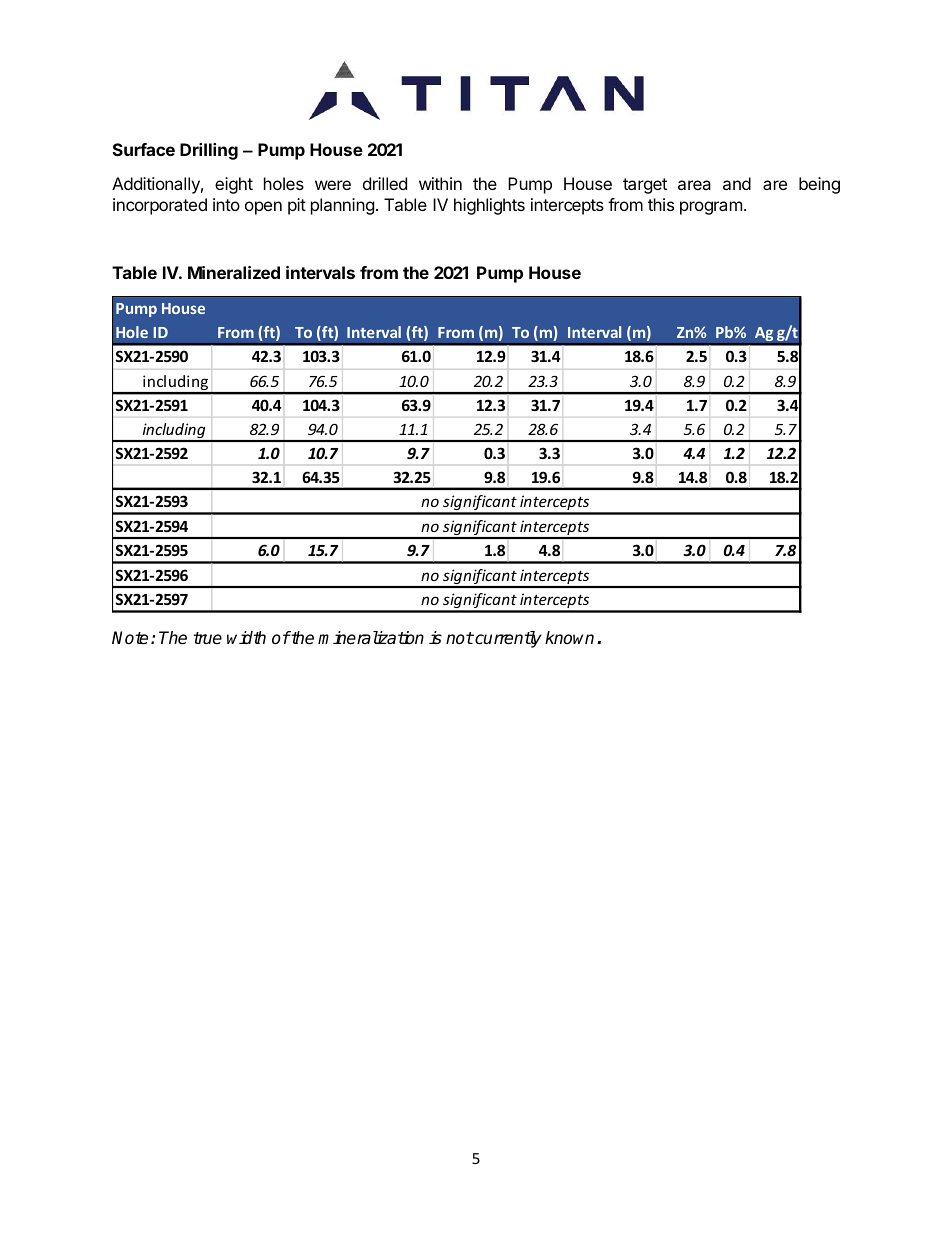 Image resolution: width=952 pixels, height=1233 pixels. What do you see at coordinates (234, 272) in the document?
I see `Mineralized` at bounding box center [234, 272].
